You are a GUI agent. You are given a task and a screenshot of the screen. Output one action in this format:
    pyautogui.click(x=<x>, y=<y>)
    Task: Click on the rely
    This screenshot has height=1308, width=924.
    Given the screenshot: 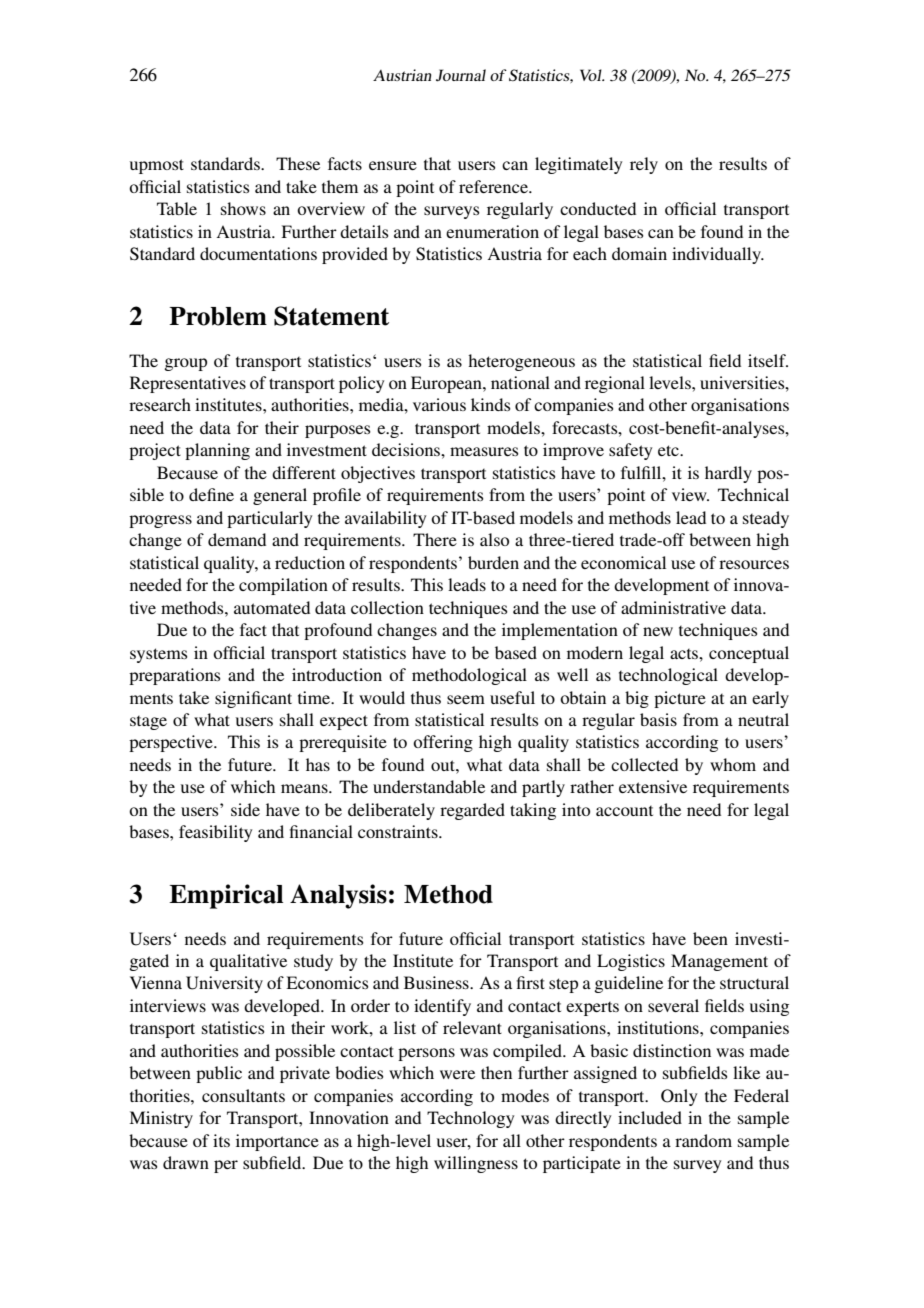 What is the action you would take?
    pyautogui.click(x=644, y=165)
